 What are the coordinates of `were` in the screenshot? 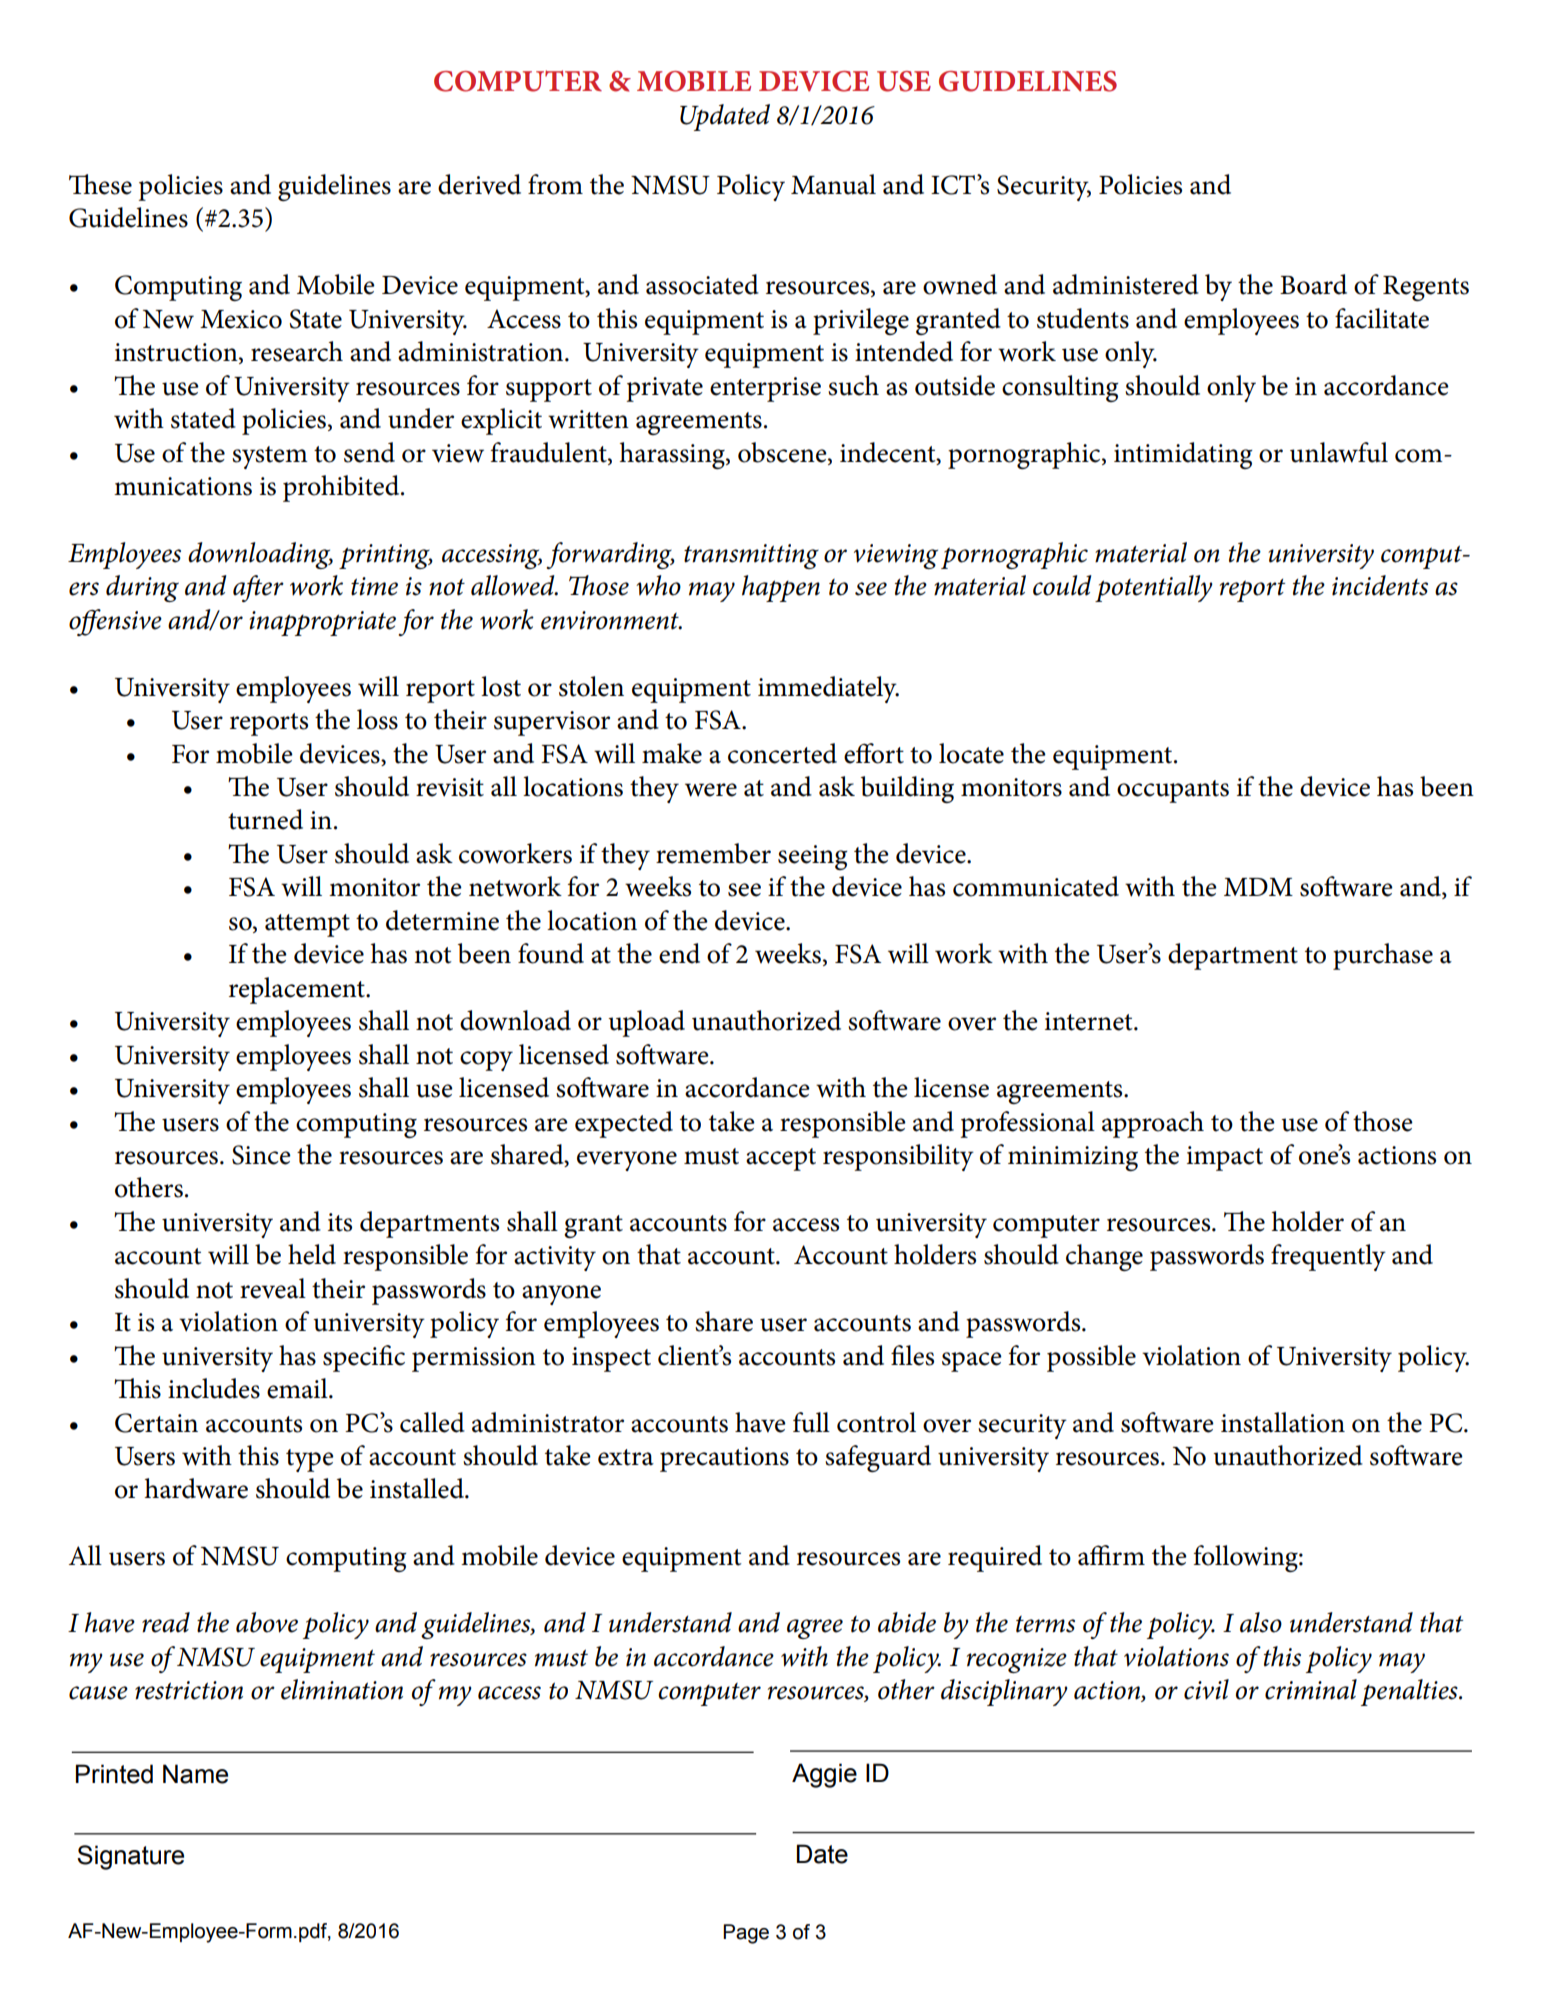 It's located at (711, 790).
